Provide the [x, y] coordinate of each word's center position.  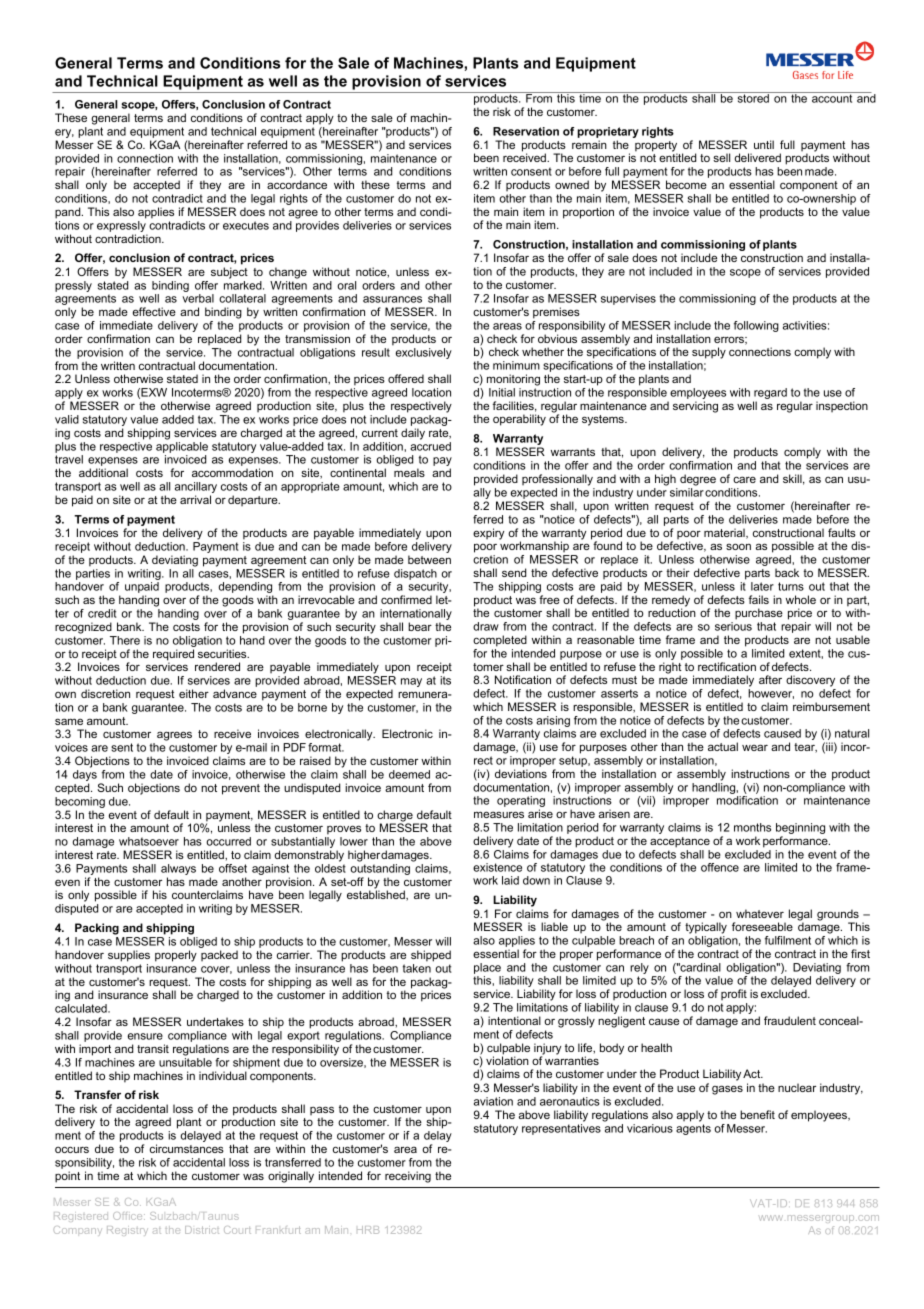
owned [572, 184]
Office [129, 1216]
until [764, 144]
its [445, 680]
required [173, 656]
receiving [408, 1177]
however [771, 694]
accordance [297, 184]
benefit [757, 1114]
